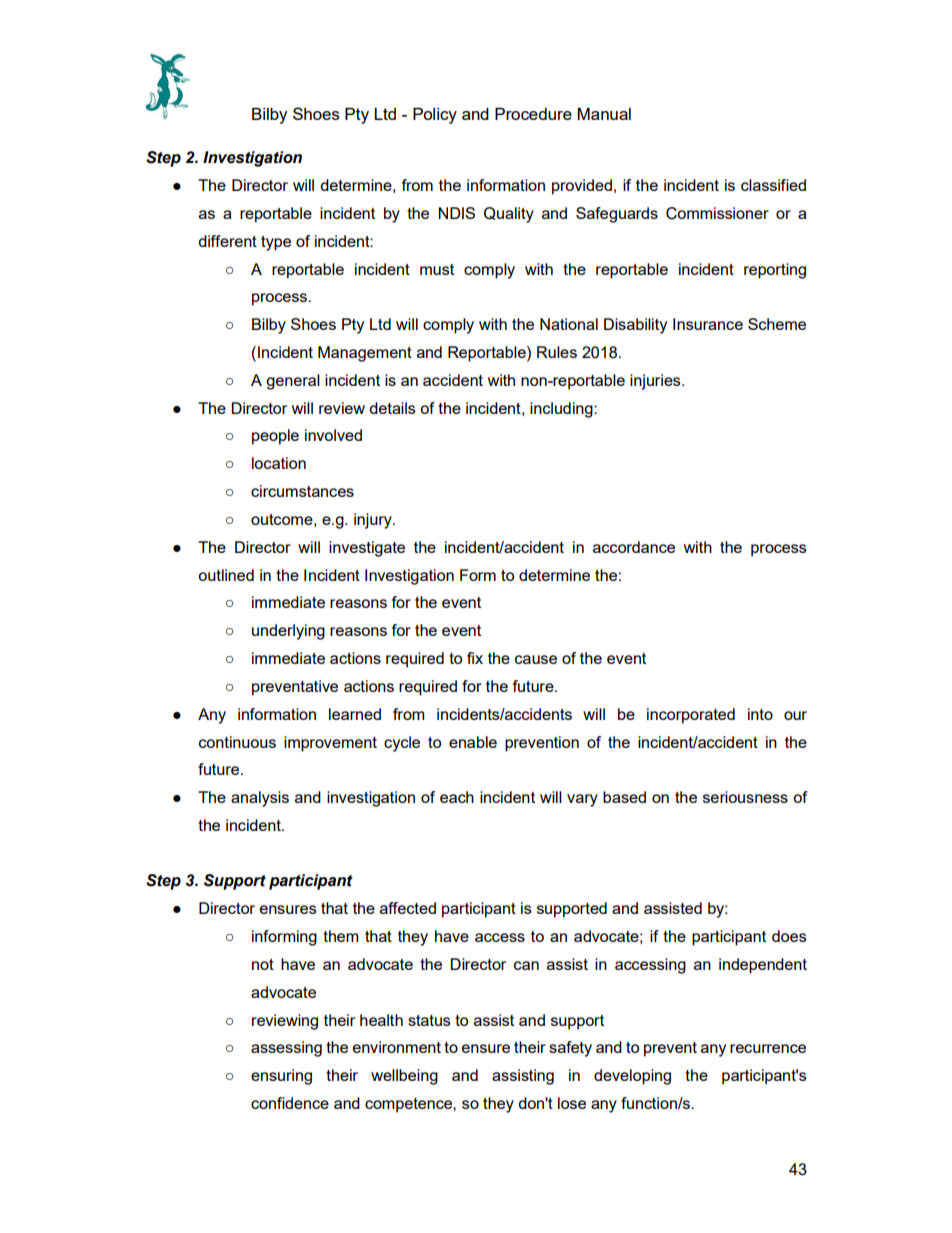 The image size is (952, 1233). I want to click on underlying, so click(288, 632).
